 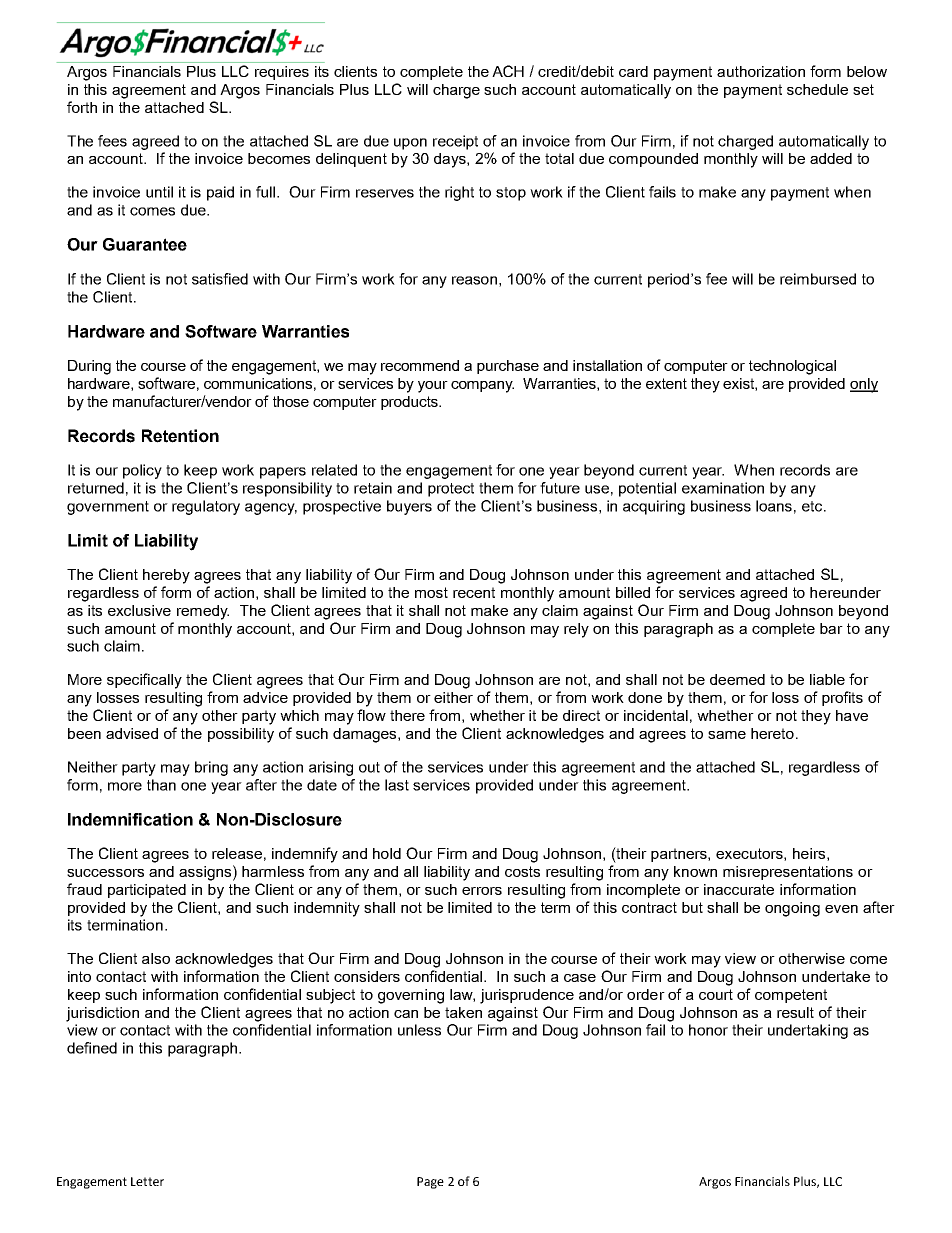 I want to click on remedy, so click(x=203, y=612).
